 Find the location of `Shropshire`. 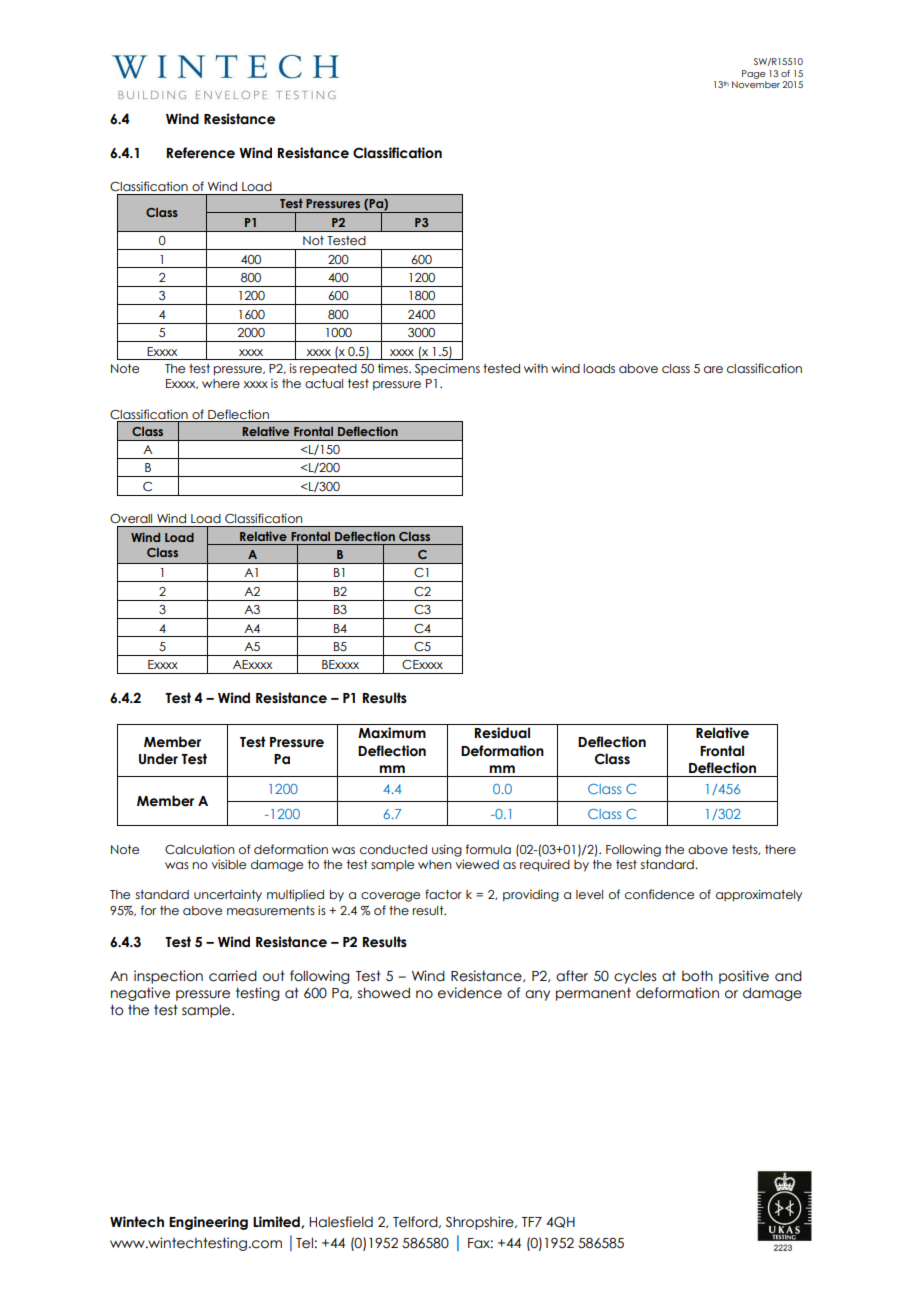

Shropshire is located at coordinates (481, 1223).
